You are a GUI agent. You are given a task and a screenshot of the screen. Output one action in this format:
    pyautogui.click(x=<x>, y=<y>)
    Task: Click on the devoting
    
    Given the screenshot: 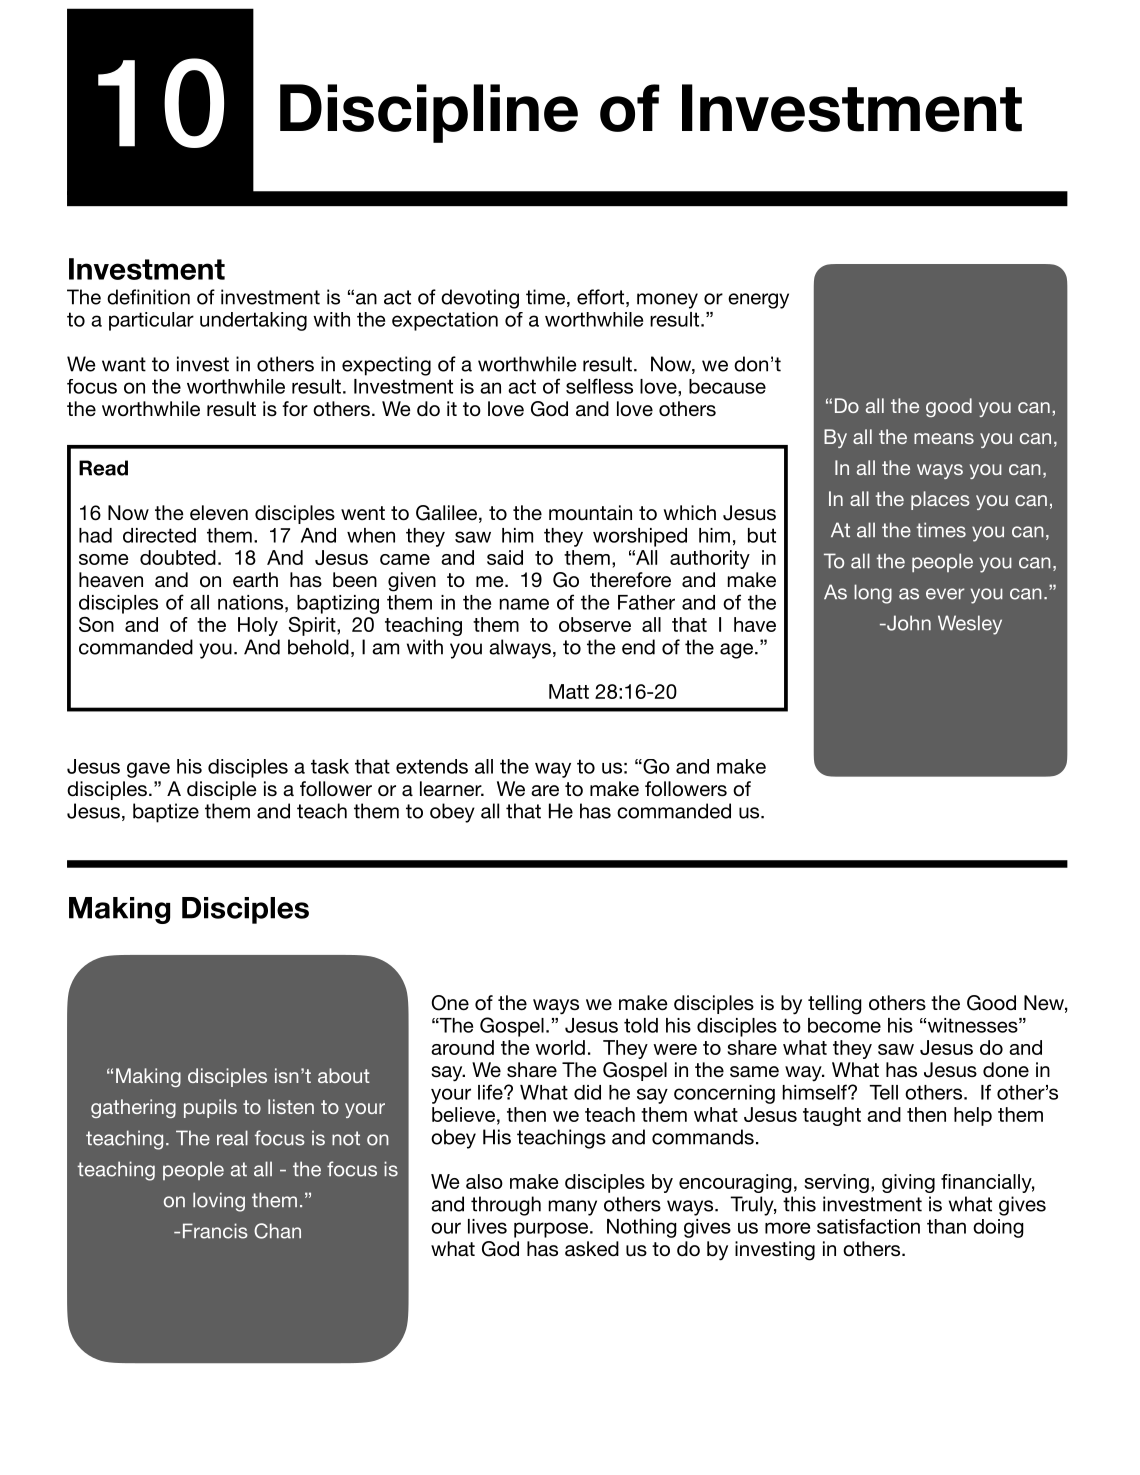 What is the action you would take?
    pyautogui.click(x=480, y=299)
